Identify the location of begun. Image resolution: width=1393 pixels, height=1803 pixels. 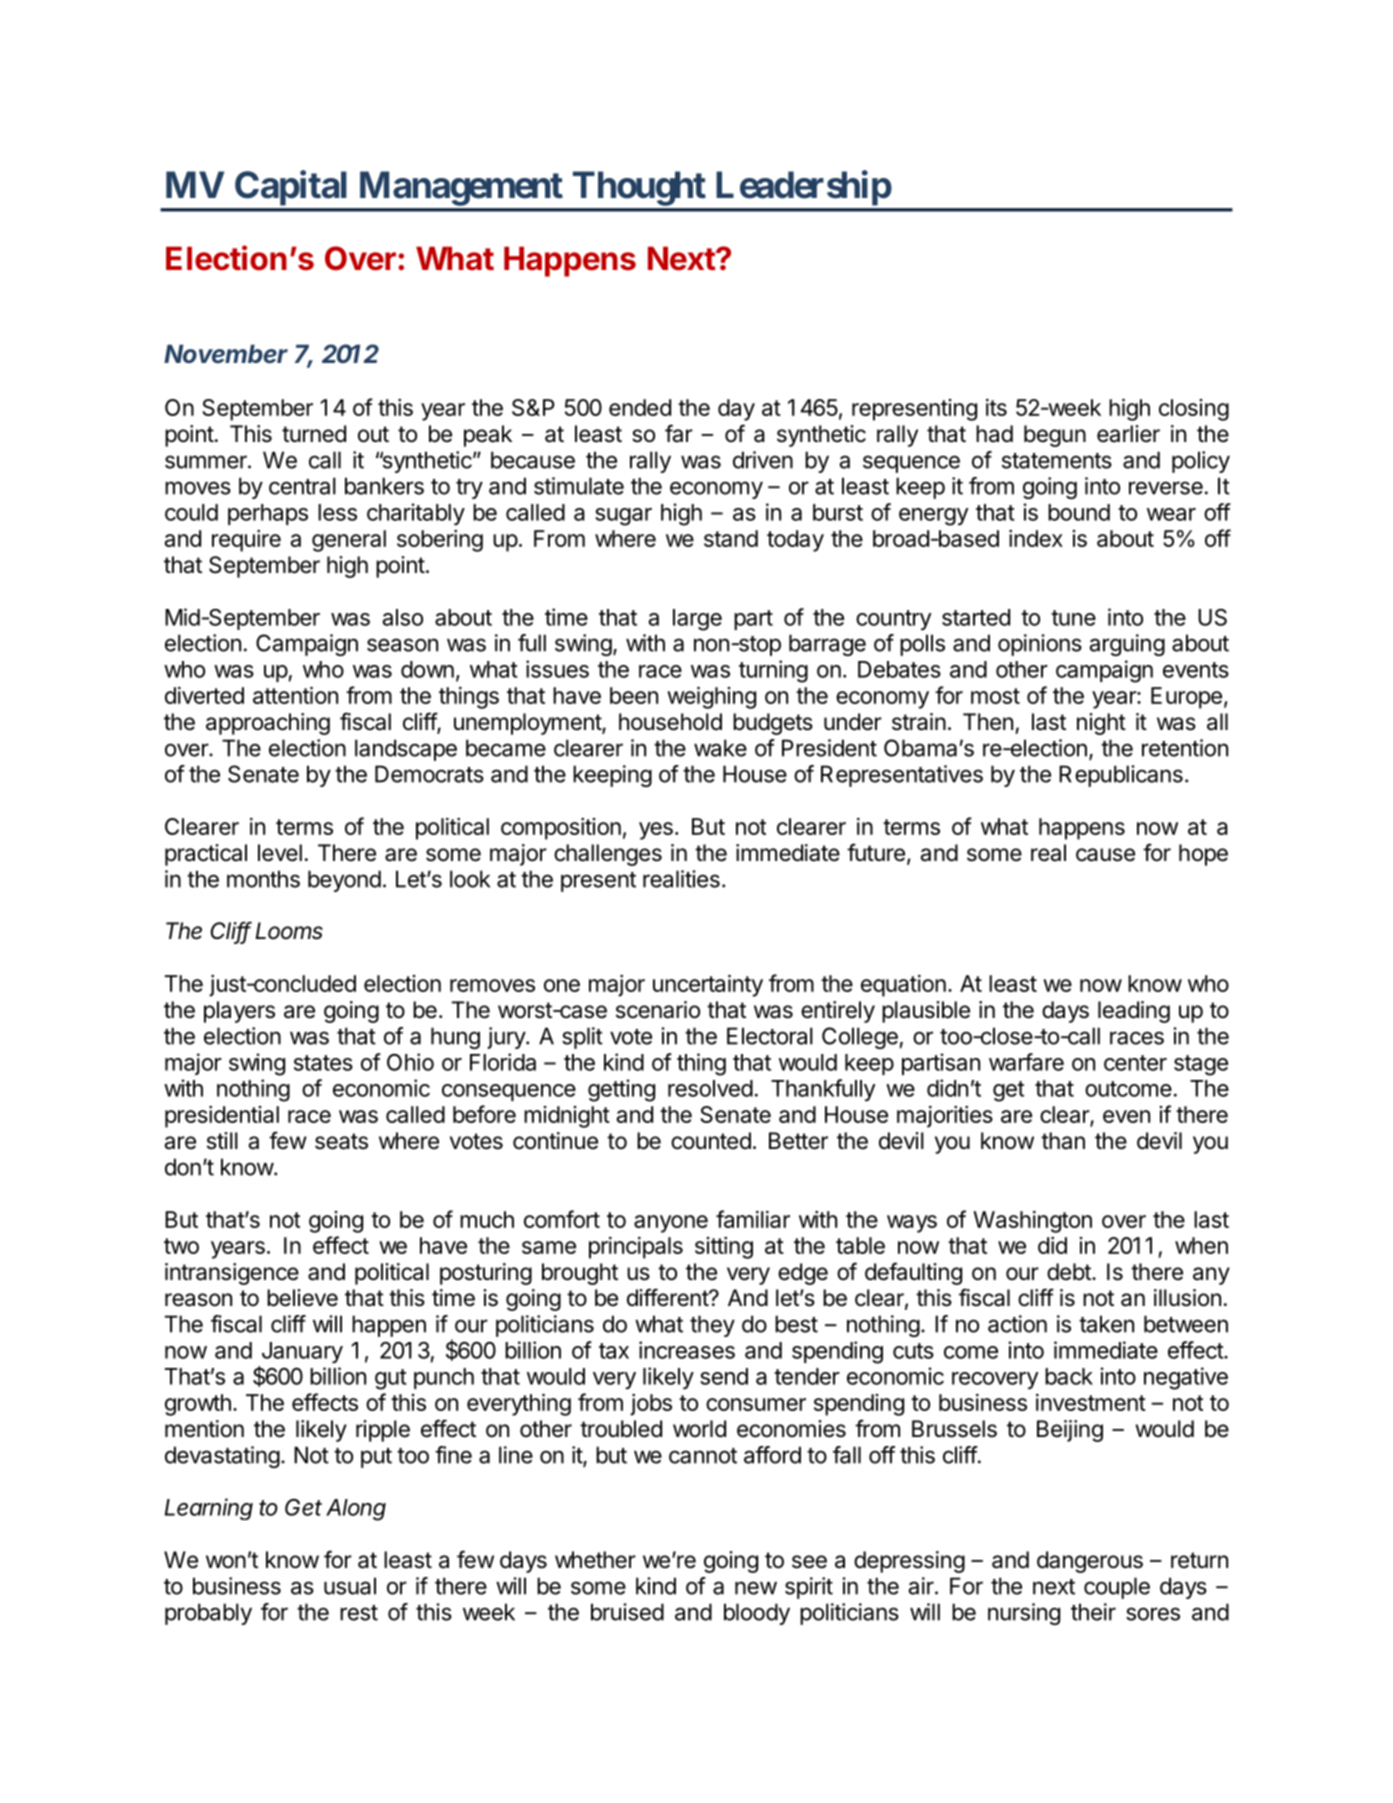
(1055, 436).
